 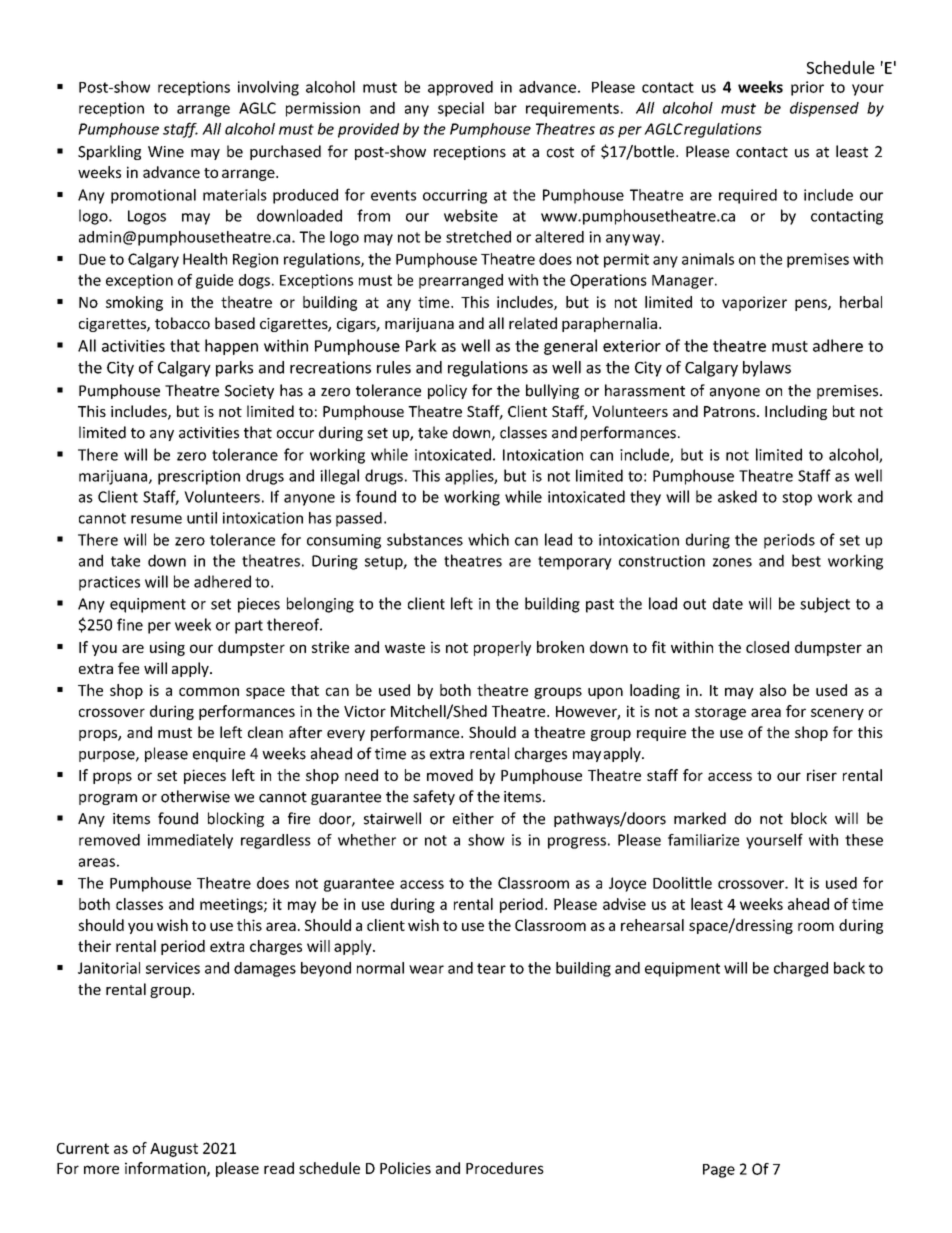 I want to click on using, so click(x=167, y=648).
